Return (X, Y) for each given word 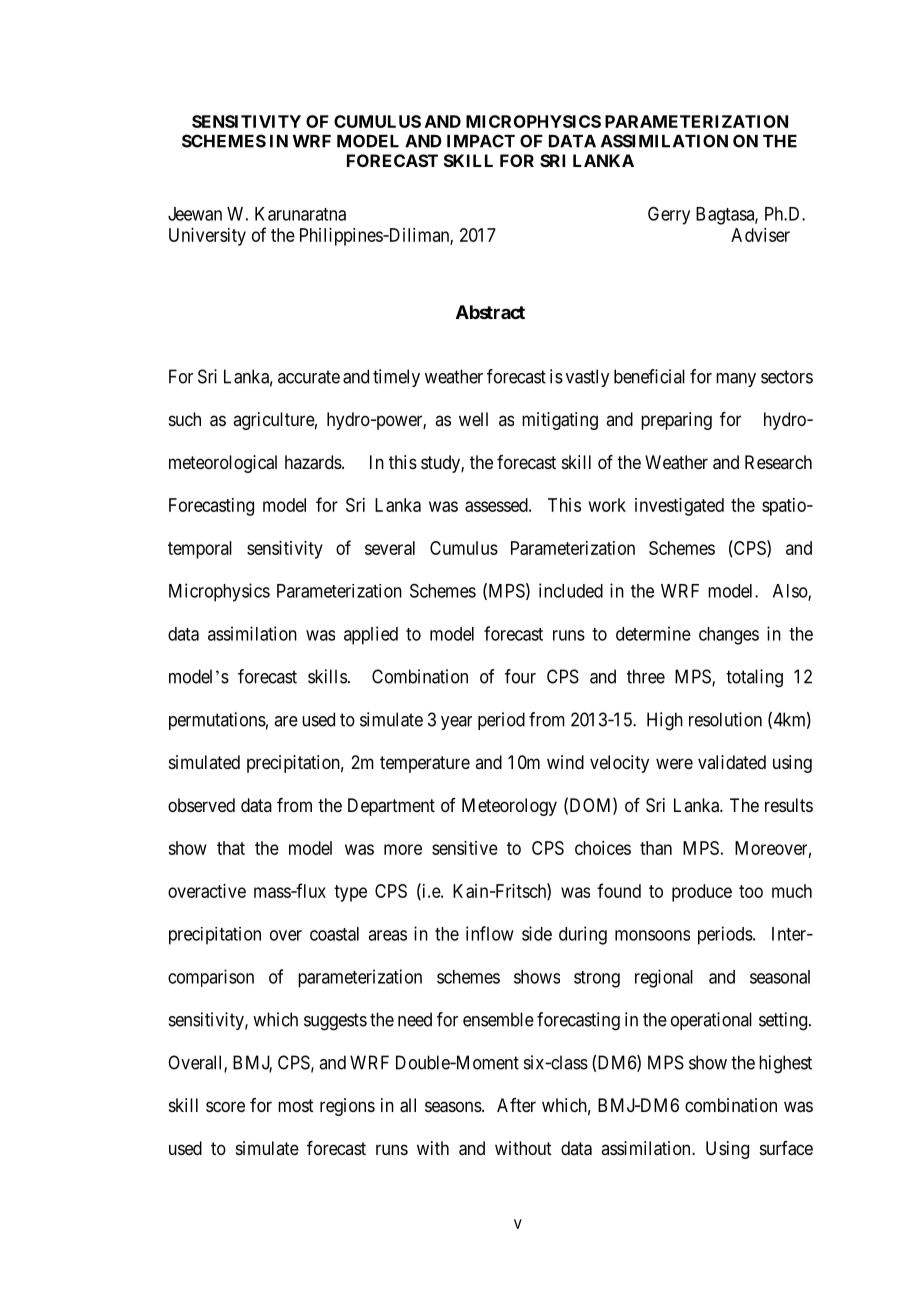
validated (732, 762)
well (473, 419)
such (185, 419)
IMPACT (481, 141)
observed (201, 805)
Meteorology (509, 807)
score (225, 1106)
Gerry (669, 215)
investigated (679, 507)
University (207, 237)
